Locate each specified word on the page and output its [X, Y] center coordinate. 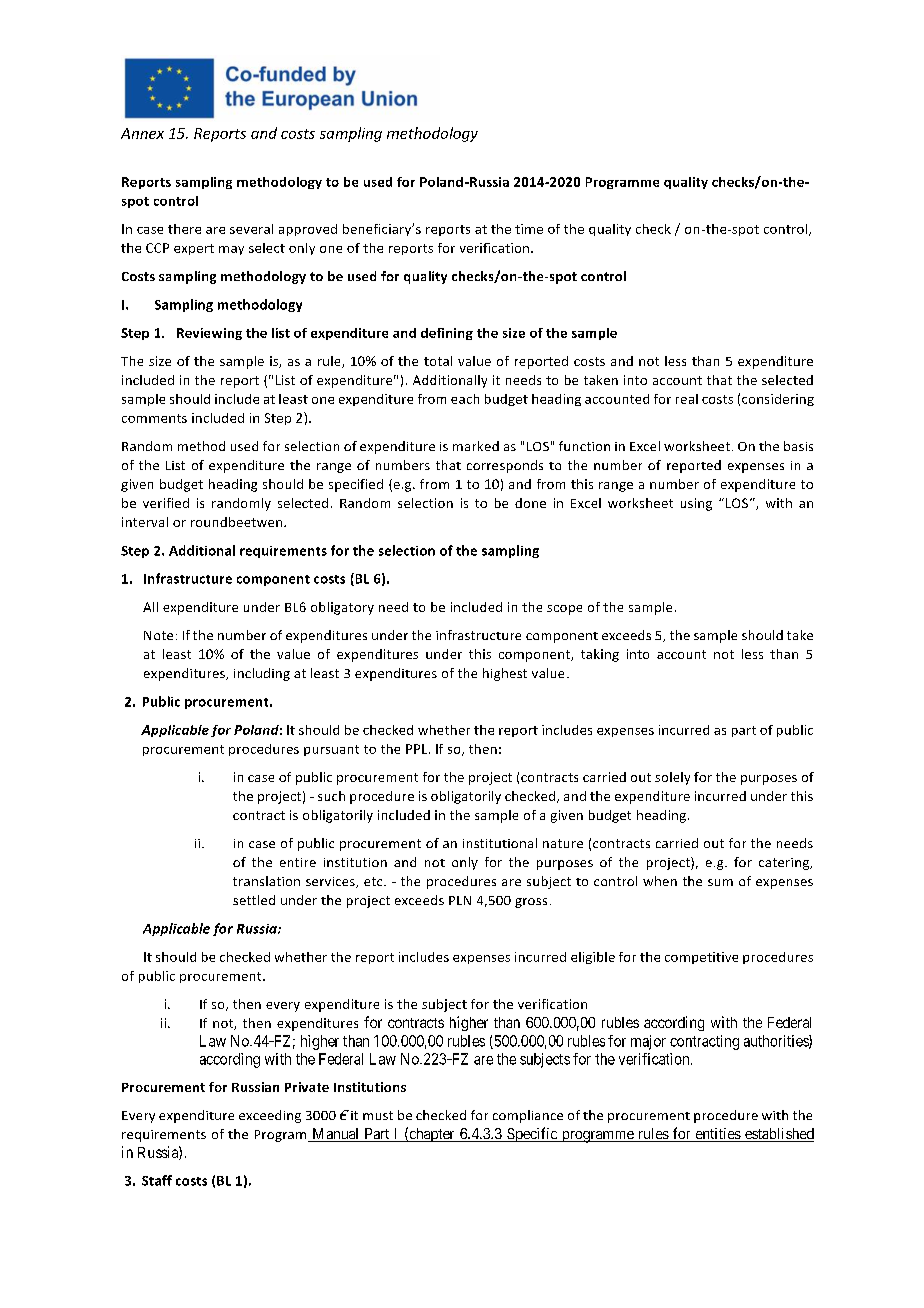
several [251, 229]
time [529, 229]
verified [166, 503]
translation [266, 881]
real [687, 399]
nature [563, 843]
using [696, 504]
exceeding [270, 1116]
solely [672, 778]
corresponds [505, 466]
